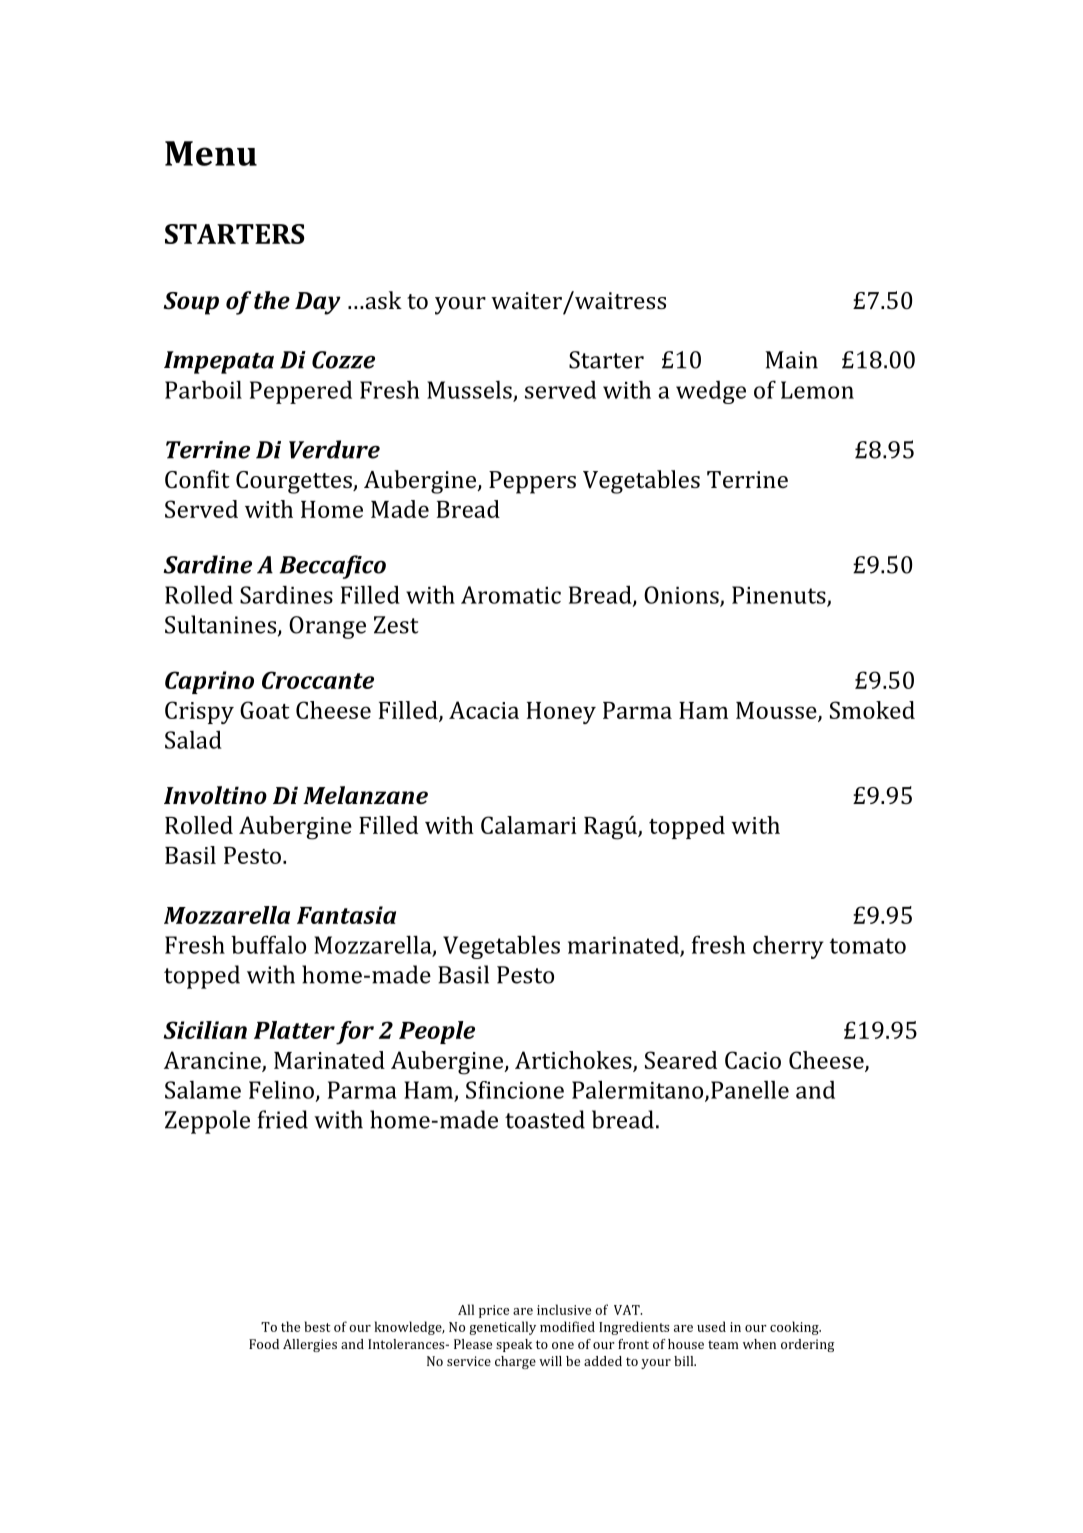 The image size is (1083, 1533). What do you see at coordinates (795, 1328) in the screenshot?
I see `cooking` at bounding box center [795, 1328].
